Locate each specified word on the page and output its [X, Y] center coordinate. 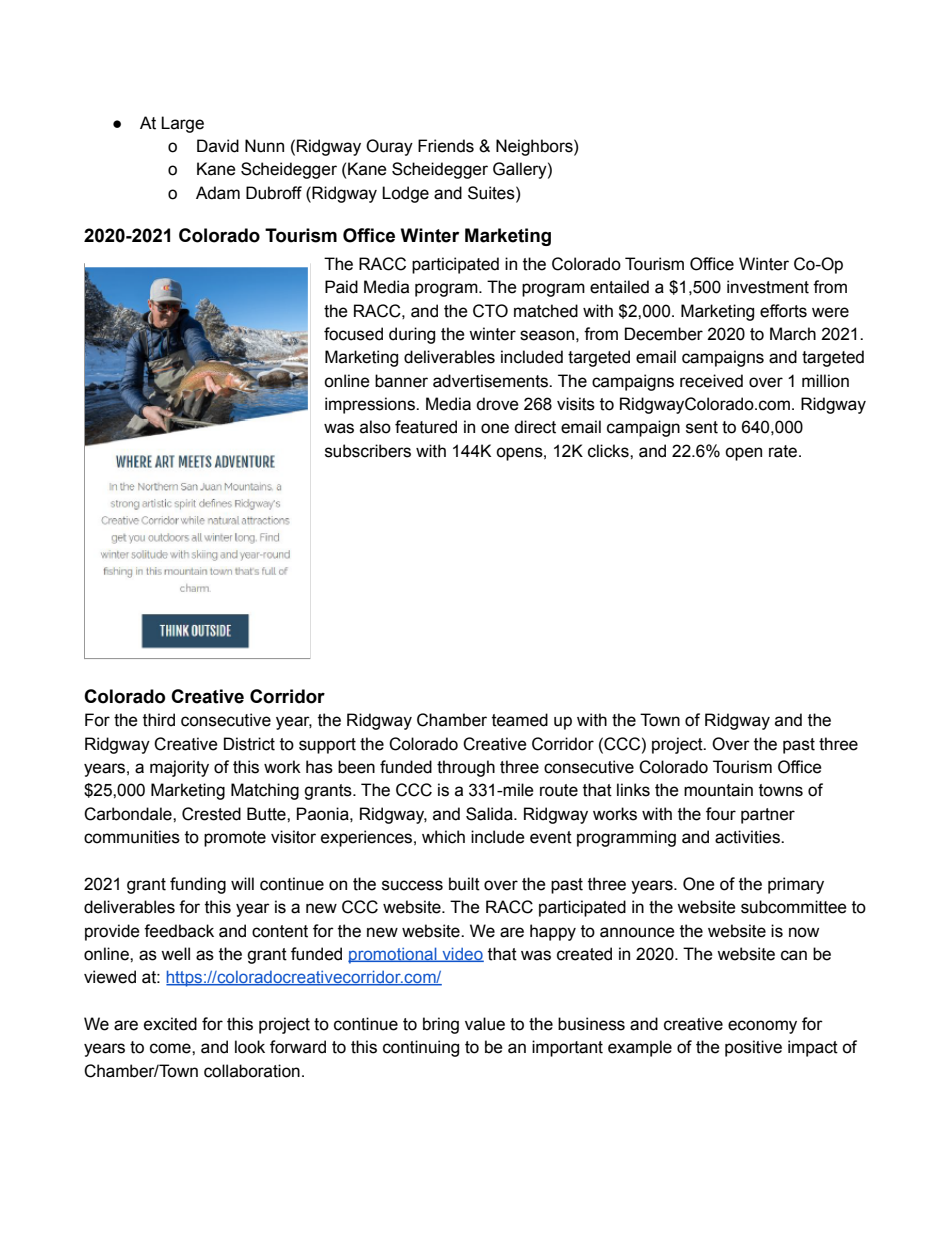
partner [768, 816]
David [218, 146]
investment [768, 287]
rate [783, 451]
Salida [490, 814]
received [711, 381]
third [159, 720]
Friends [446, 146]
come [171, 1048]
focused [353, 334]
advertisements [491, 381]
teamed [520, 720]
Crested [211, 814]
